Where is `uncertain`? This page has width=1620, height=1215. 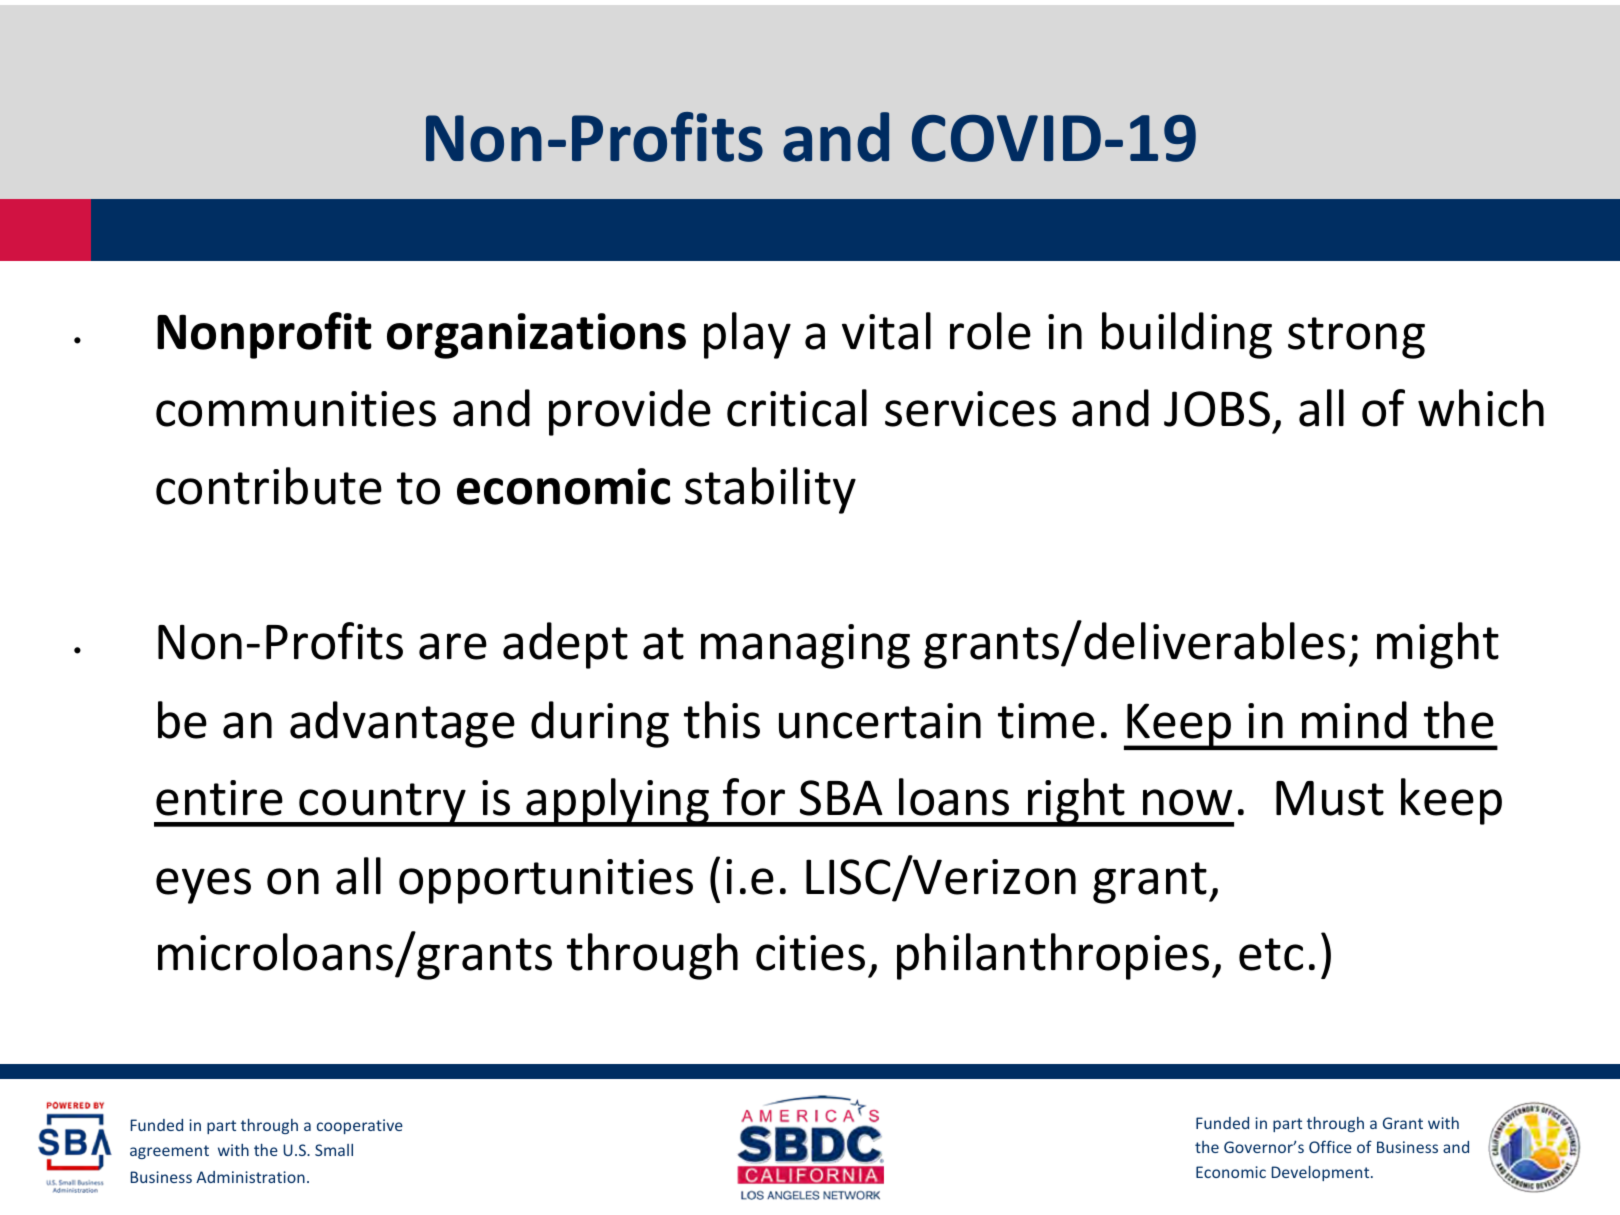
uncertain is located at coordinates (880, 721).
